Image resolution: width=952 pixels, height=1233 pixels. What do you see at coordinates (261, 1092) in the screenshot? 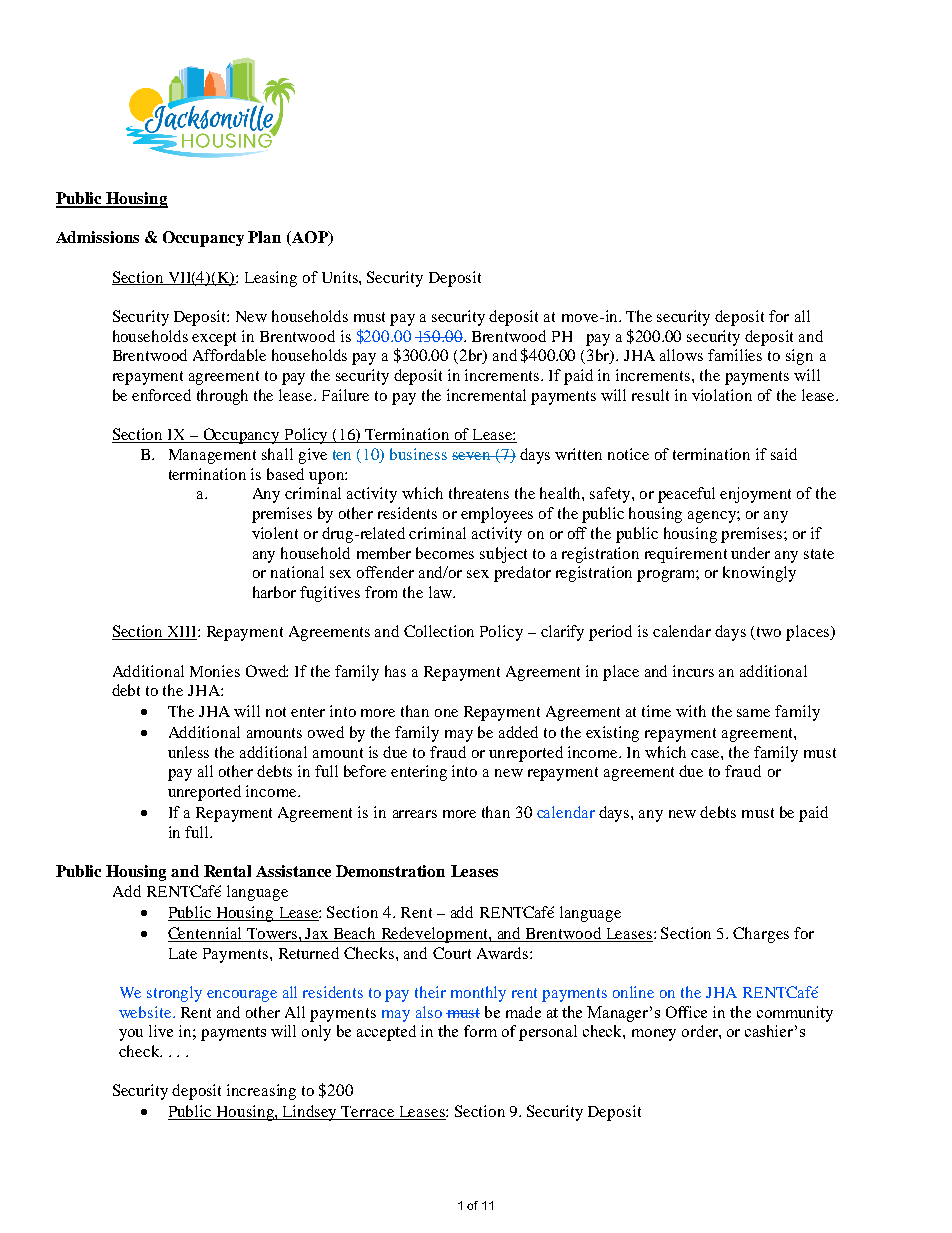
I see `increasing` at bounding box center [261, 1092].
